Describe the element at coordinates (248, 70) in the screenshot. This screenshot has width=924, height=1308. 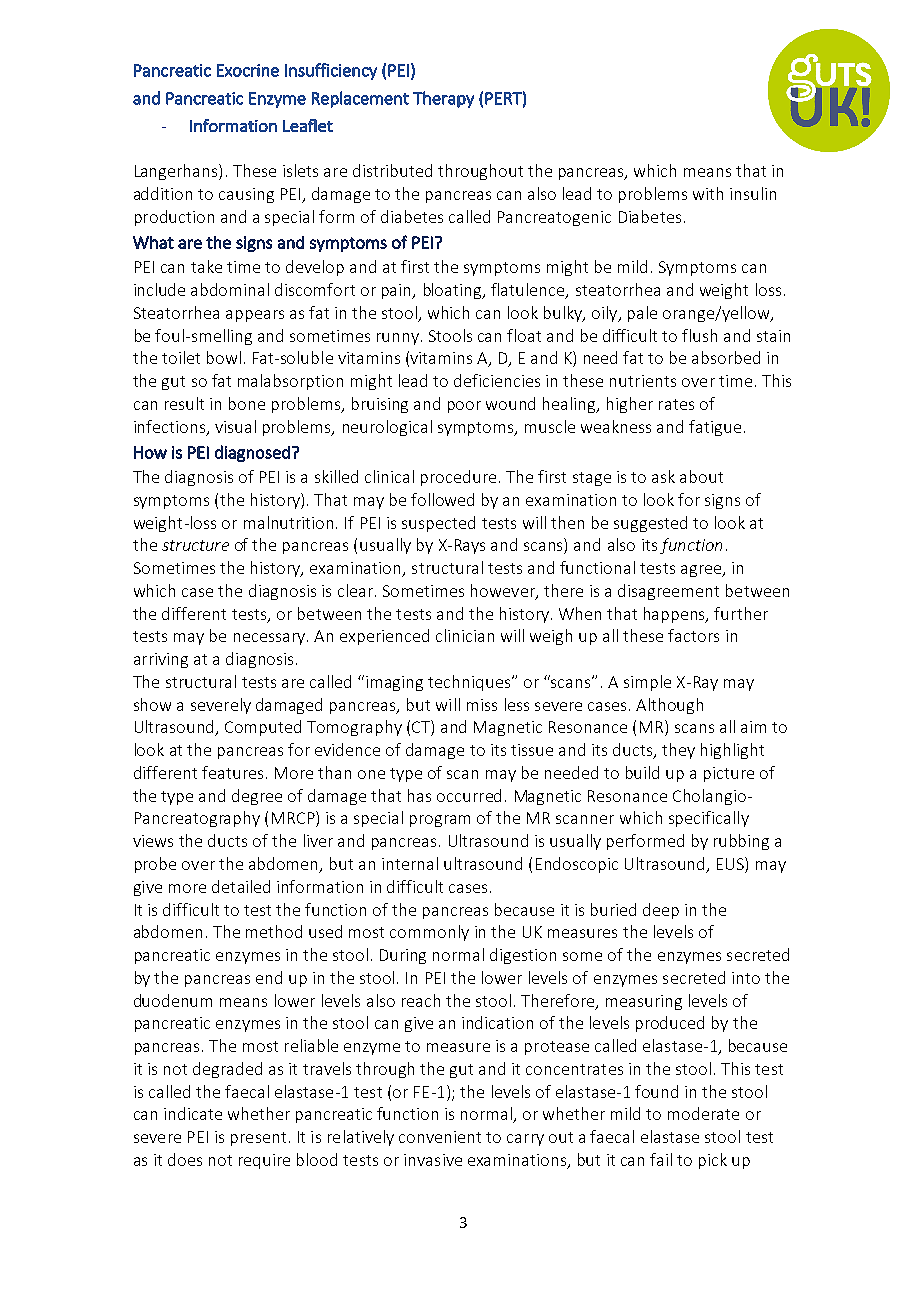
I see `Exocrine` at that location.
